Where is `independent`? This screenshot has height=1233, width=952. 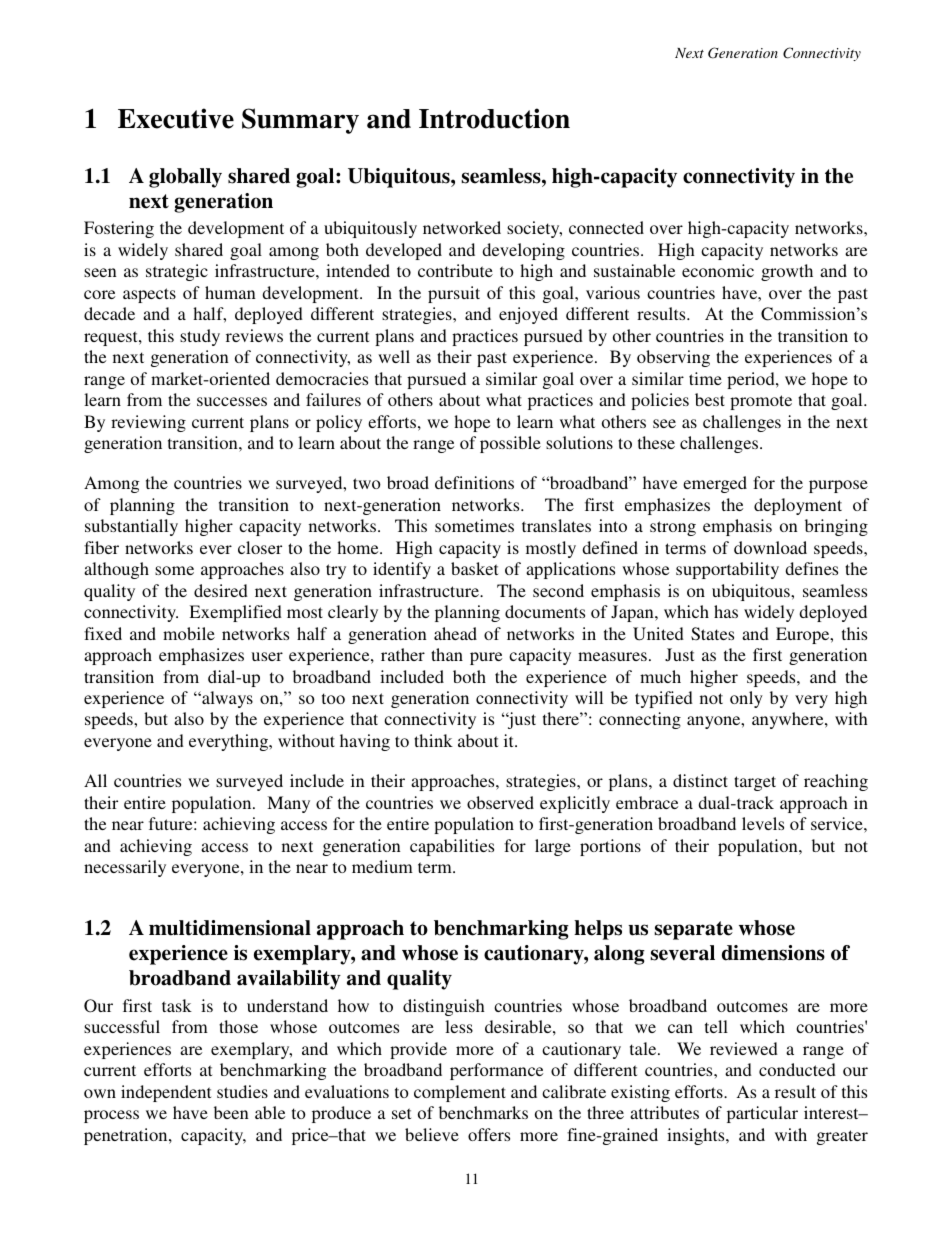
independent is located at coordinates (166, 1093).
